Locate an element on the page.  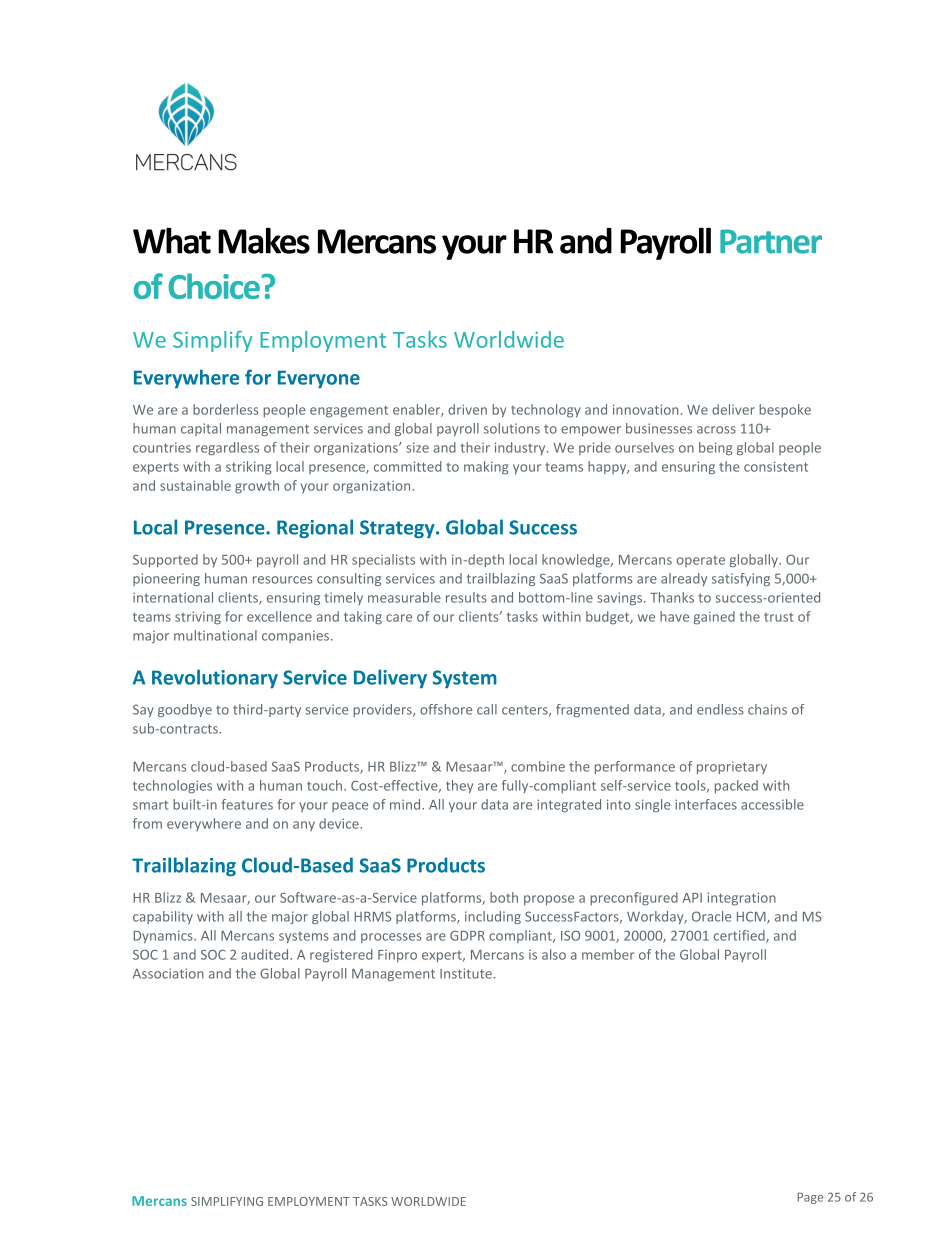
making is located at coordinates (486, 468).
